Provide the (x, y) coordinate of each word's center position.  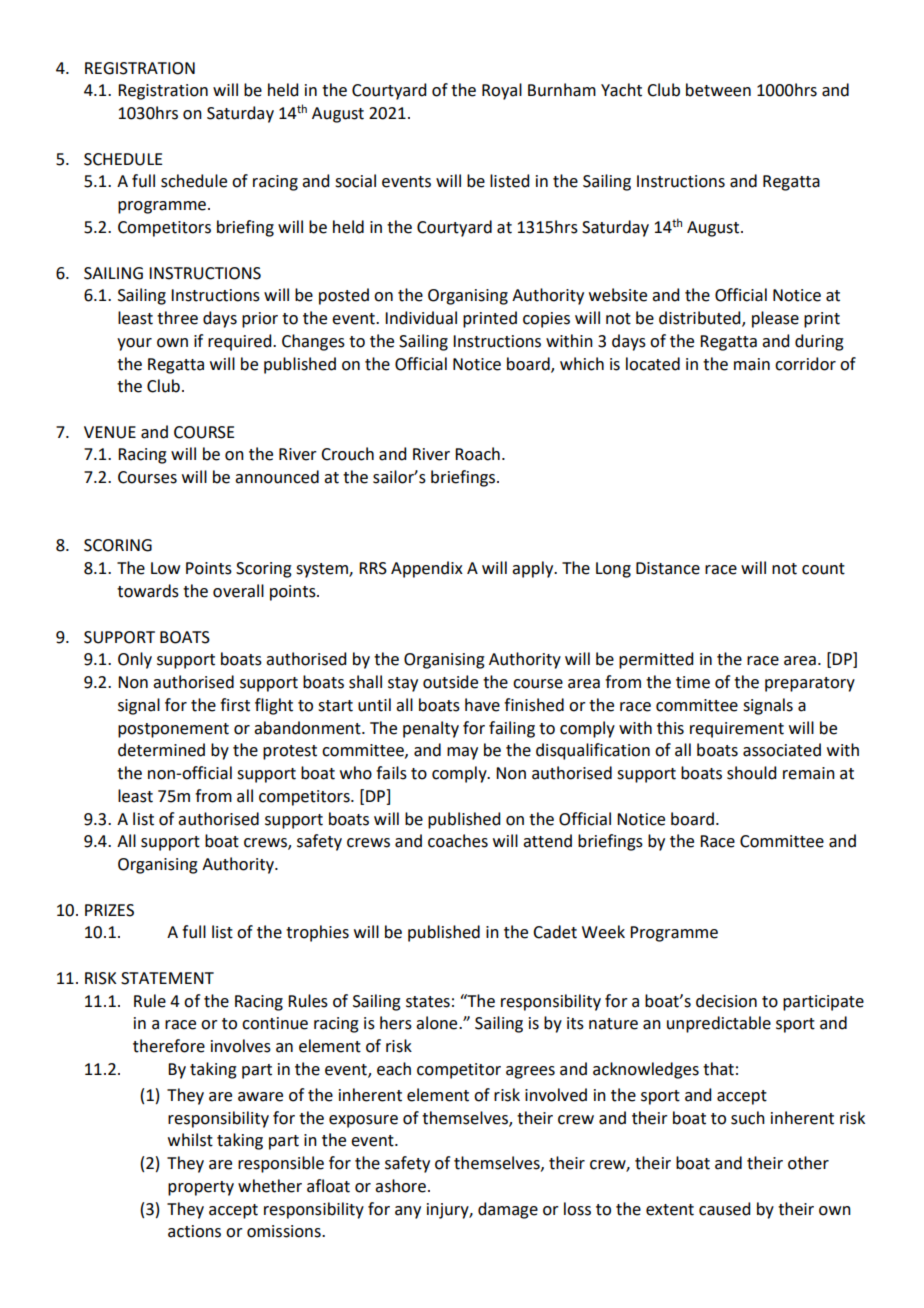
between (718, 90)
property (201, 1188)
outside (450, 682)
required (241, 342)
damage (508, 1210)
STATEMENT (167, 978)
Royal (502, 91)
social (355, 181)
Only (135, 660)
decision (726, 1001)
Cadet (555, 932)
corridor (805, 364)
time (693, 682)
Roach (477, 454)
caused (724, 1209)
